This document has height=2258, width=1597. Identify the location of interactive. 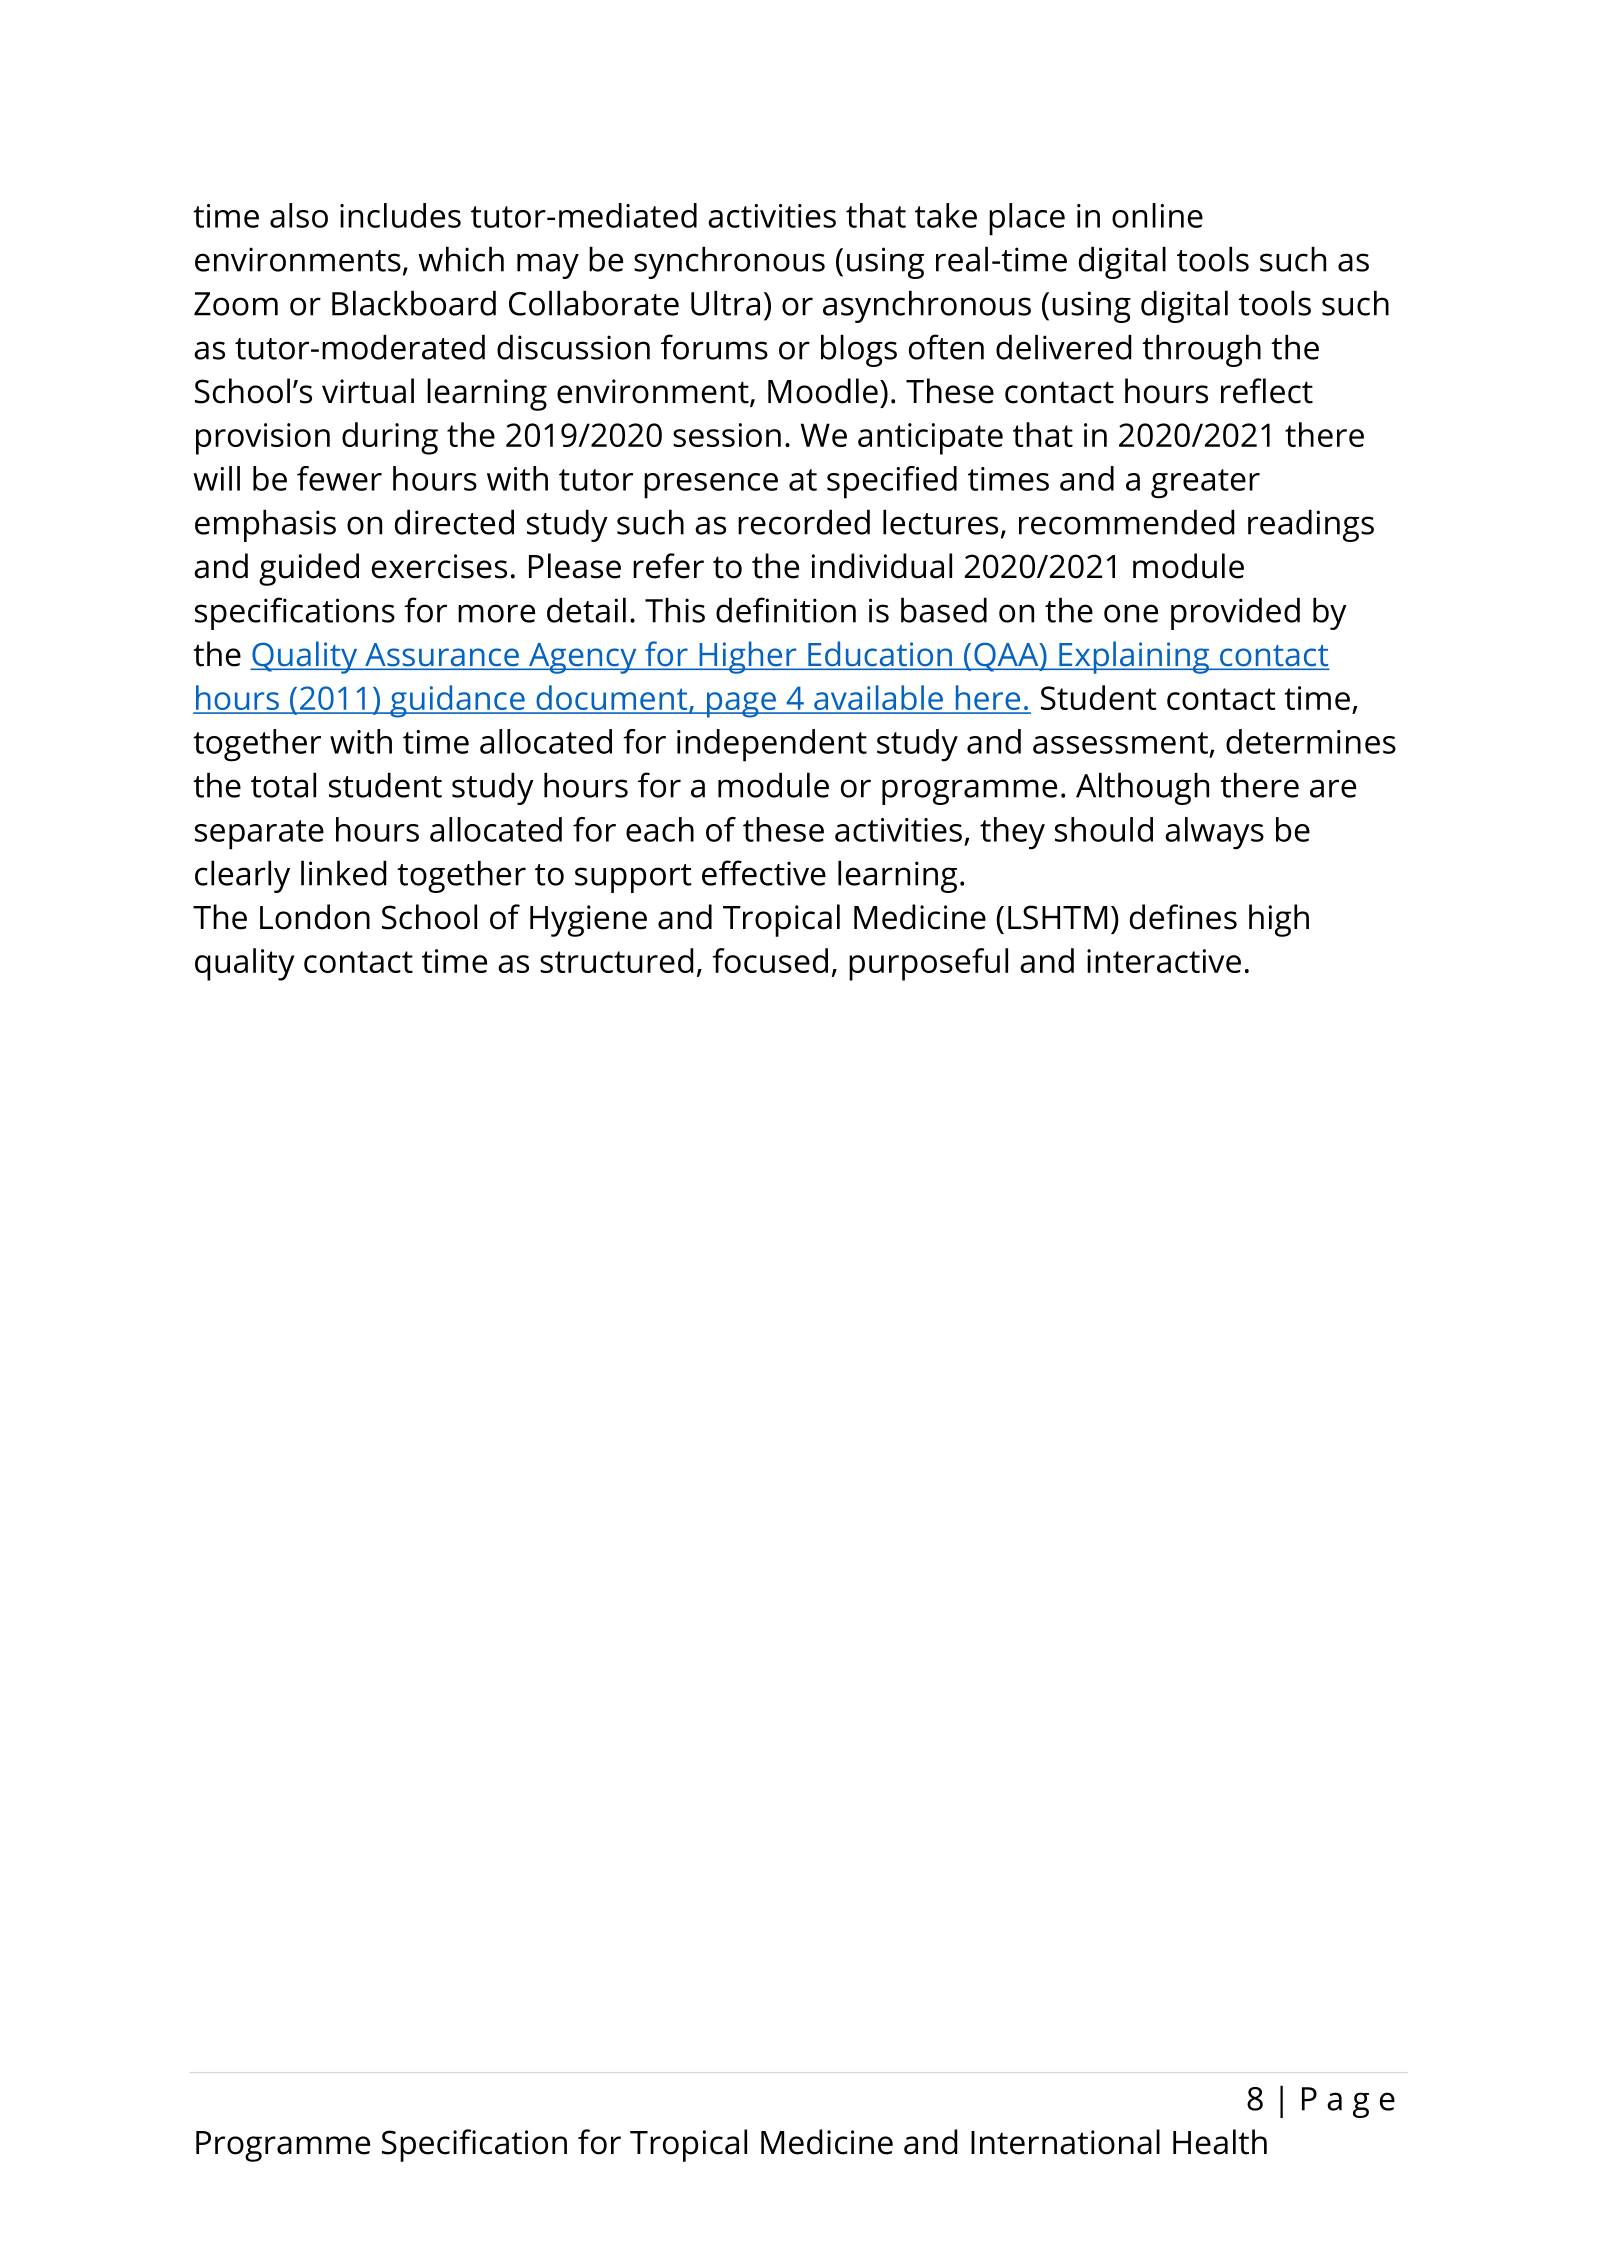
(1164, 961).
